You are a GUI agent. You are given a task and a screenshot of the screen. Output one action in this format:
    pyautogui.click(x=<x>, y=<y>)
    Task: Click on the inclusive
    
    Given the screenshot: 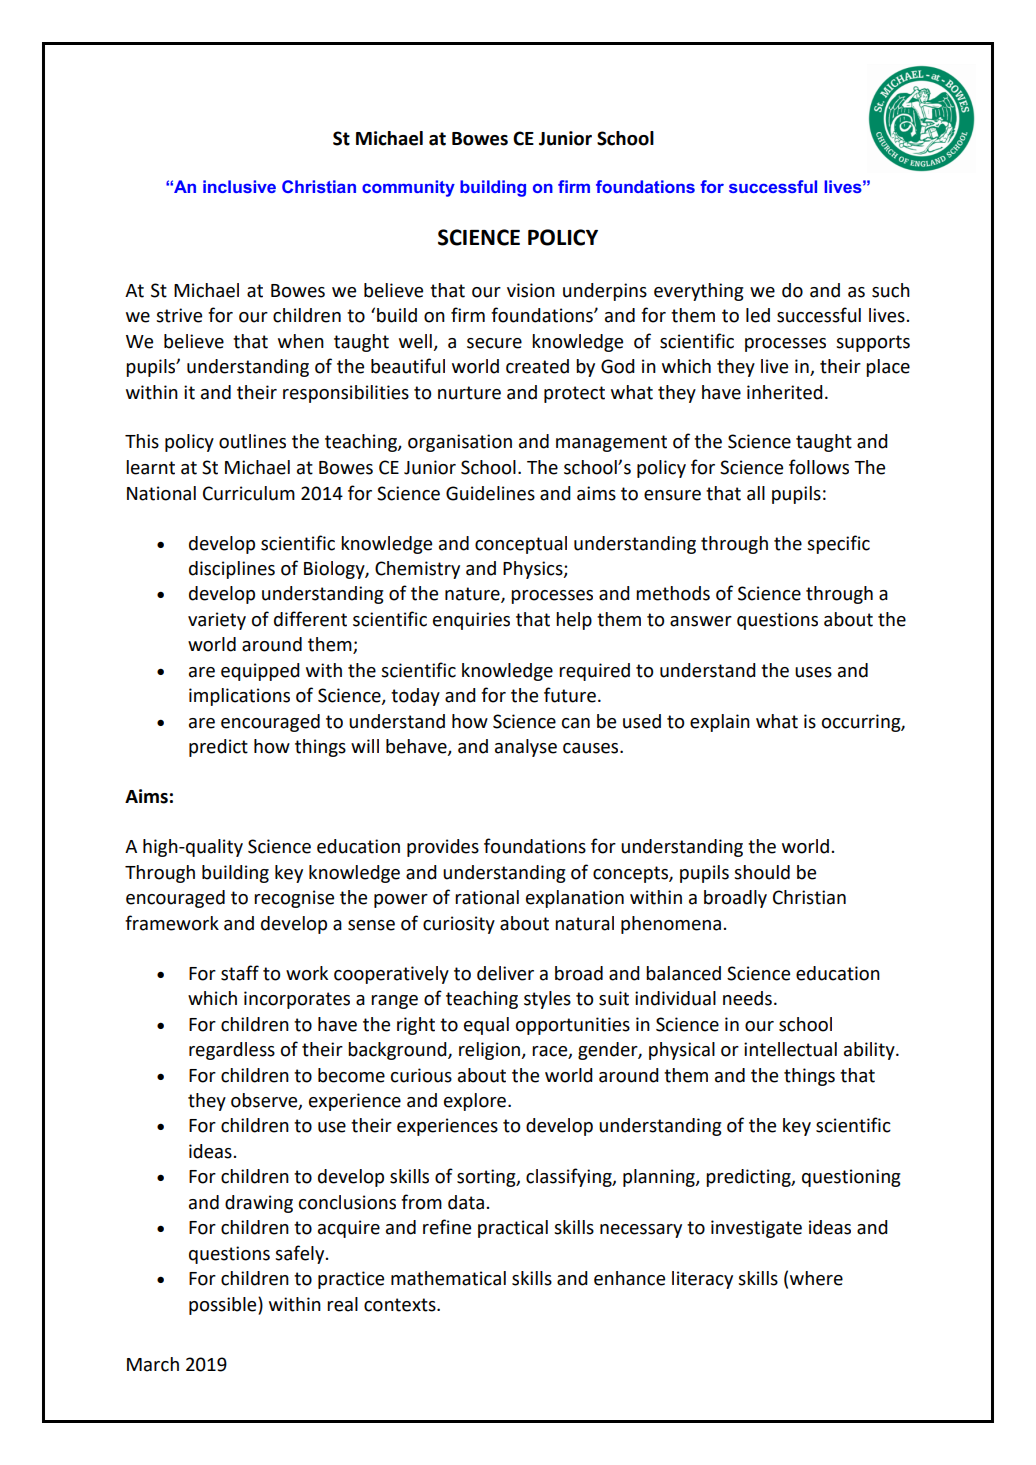 What is the action you would take?
    pyautogui.click(x=239, y=186)
